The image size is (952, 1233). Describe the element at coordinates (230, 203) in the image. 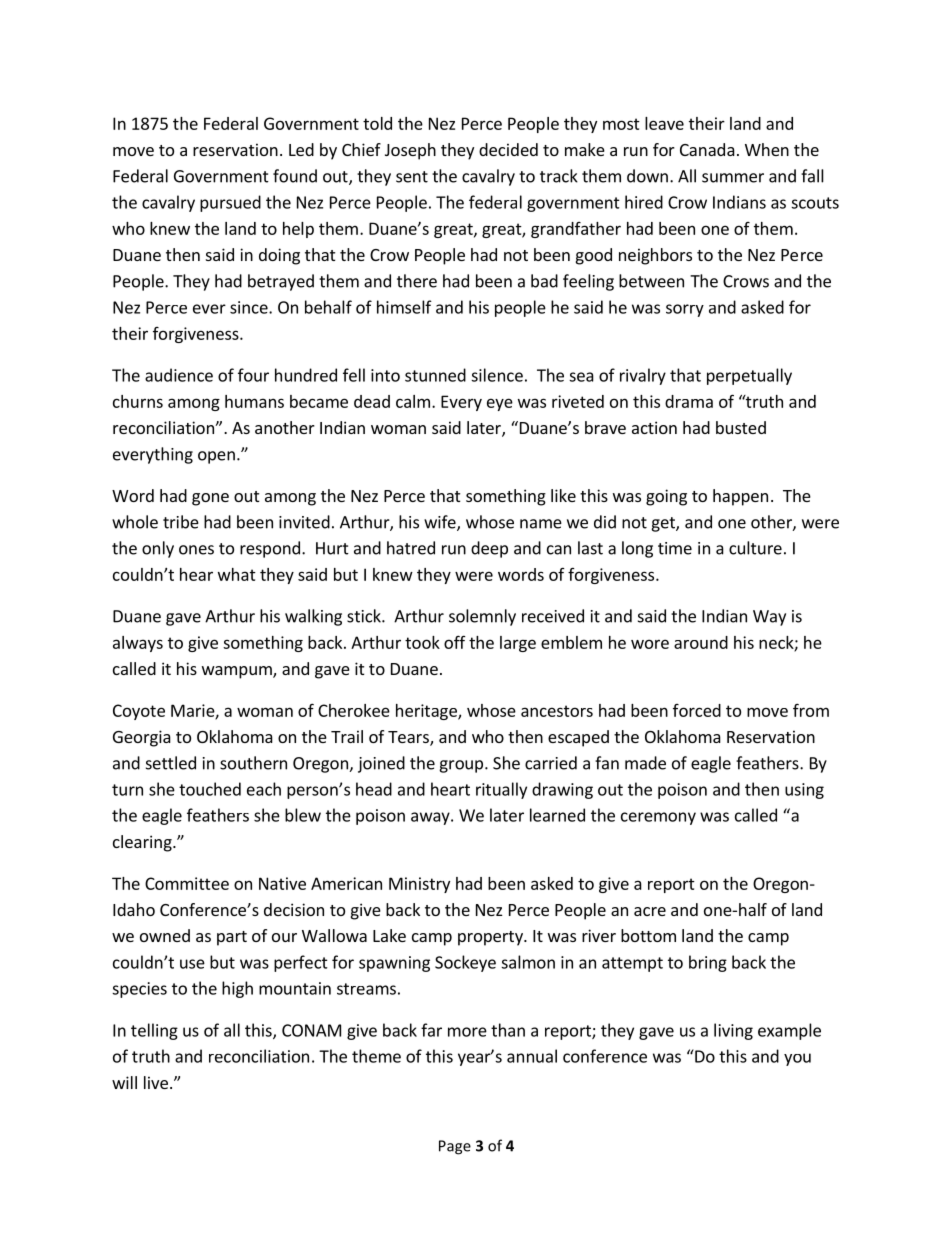

I see `pursued` at that location.
